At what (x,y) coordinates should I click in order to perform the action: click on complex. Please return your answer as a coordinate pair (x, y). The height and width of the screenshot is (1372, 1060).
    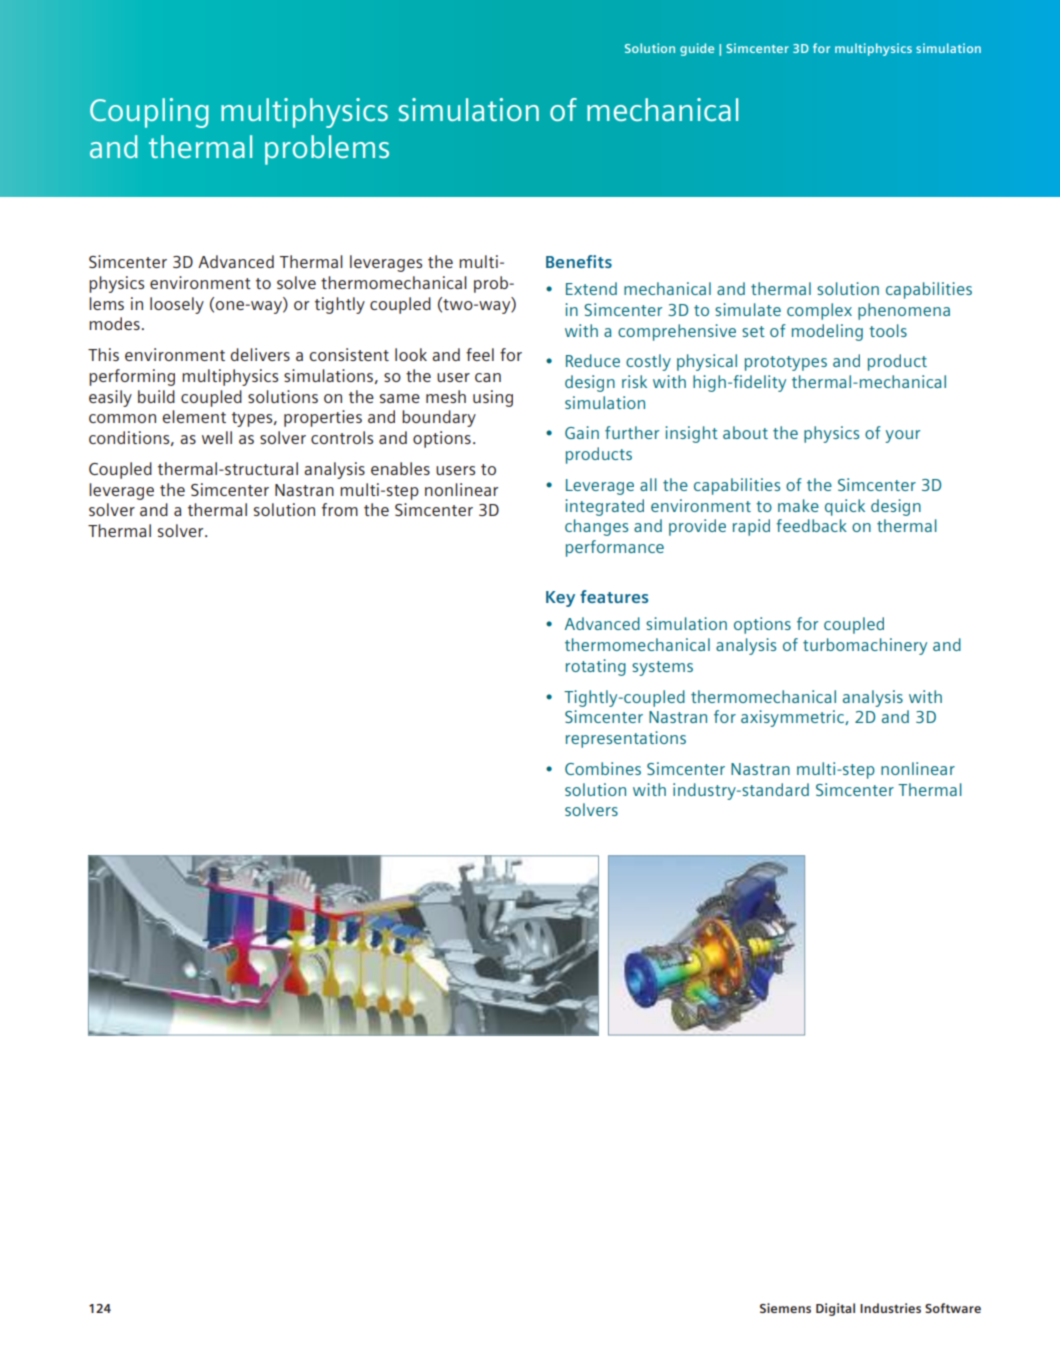
    Looking at the image, I should click on (819, 311).
